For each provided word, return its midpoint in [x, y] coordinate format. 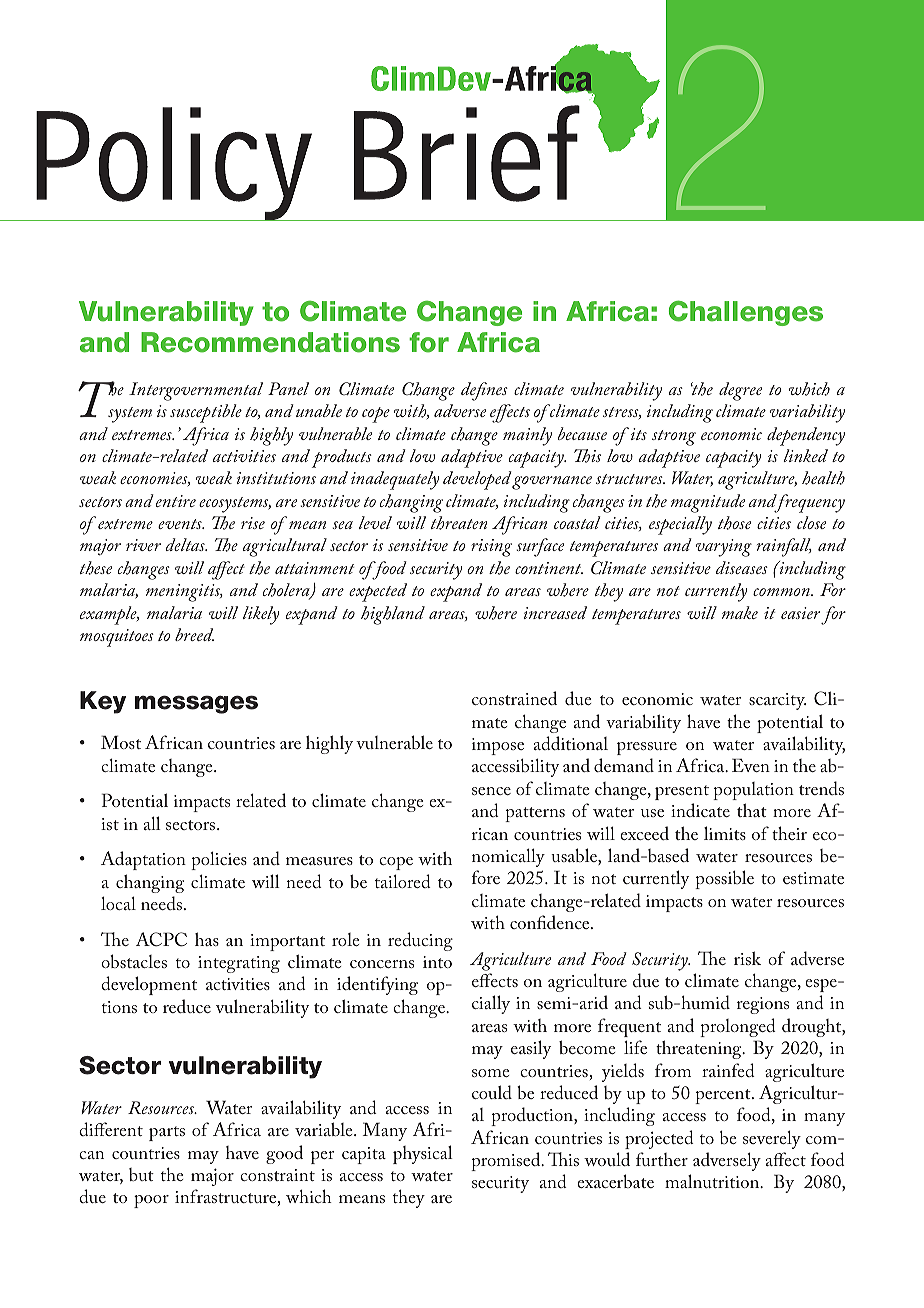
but [141, 1174]
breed [194, 634]
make [740, 612]
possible [724, 879]
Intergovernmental [196, 391]
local [118, 903]
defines [484, 391]
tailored [403, 881]
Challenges [746, 313]
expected [378, 592]
